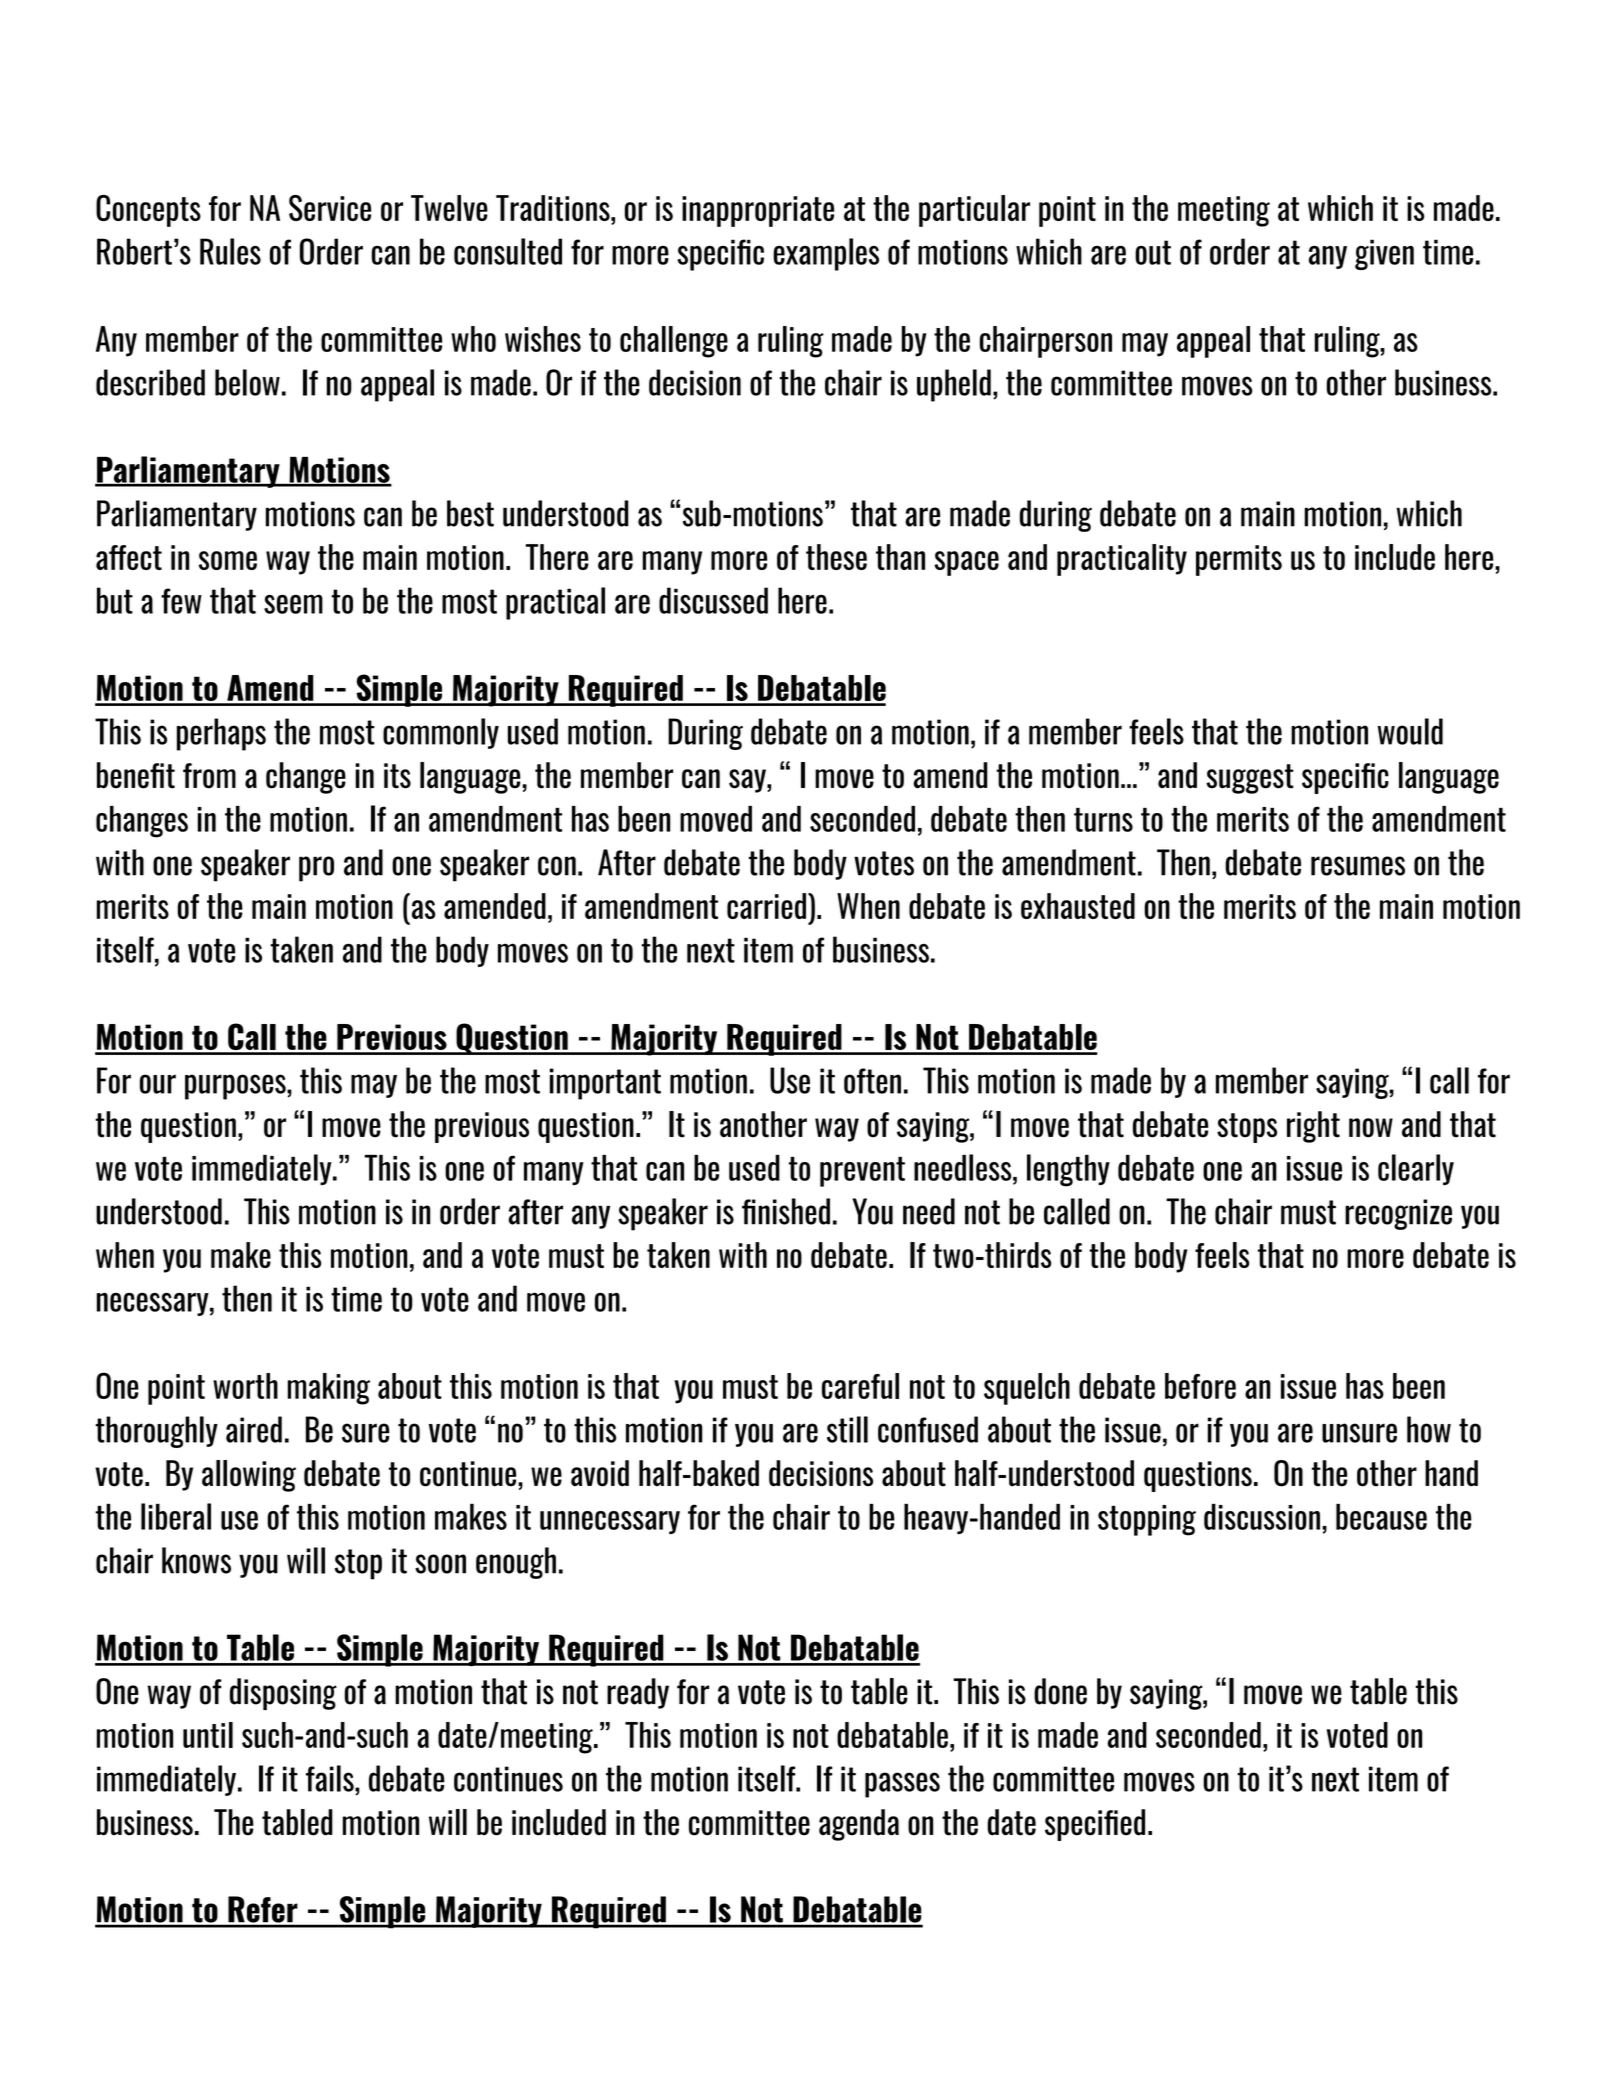 This screenshot has height=2094, width=1618. What do you see at coordinates (230, 251) in the screenshot?
I see `Rules` at bounding box center [230, 251].
